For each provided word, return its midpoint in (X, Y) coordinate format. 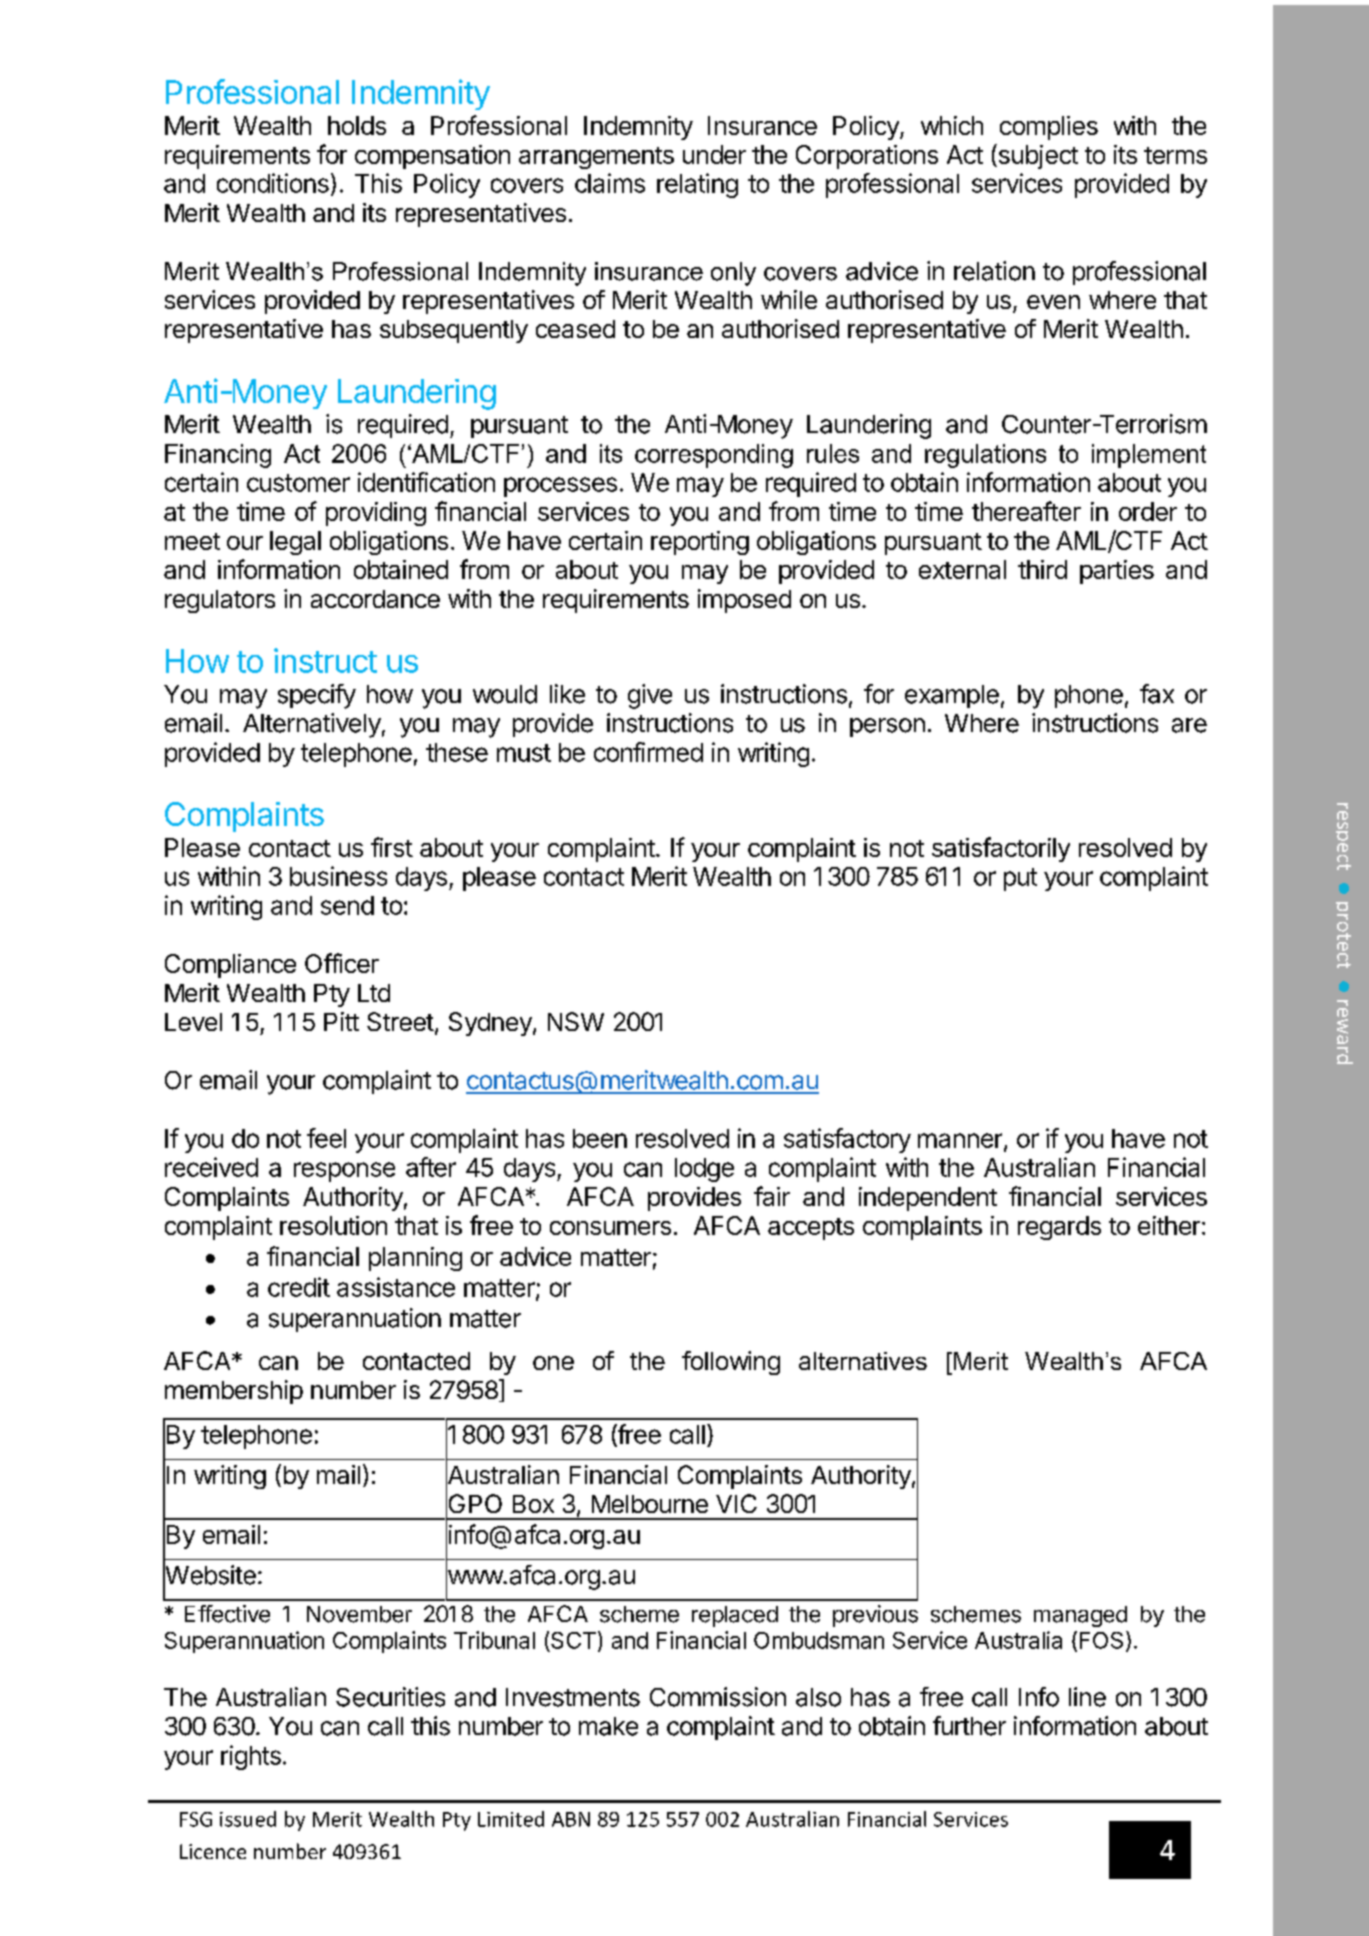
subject (1037, 156)
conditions (273, 183)
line (1087, 1697)
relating (697, 185)
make (608, 1726)
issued (248, 1819)
